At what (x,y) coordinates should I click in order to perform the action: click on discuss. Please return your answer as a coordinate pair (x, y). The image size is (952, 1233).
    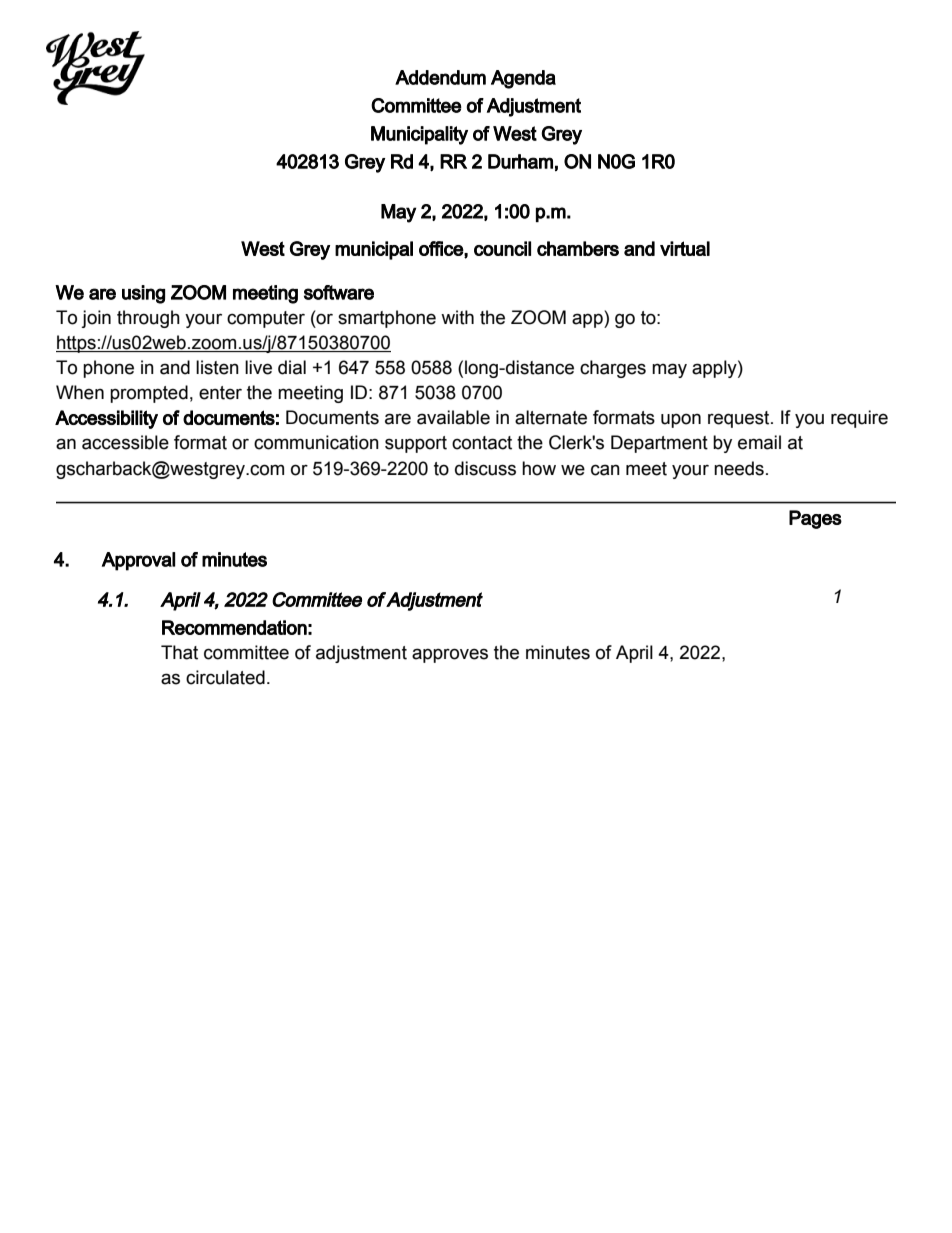
    Looking at the image, I should click on (485, 468).
